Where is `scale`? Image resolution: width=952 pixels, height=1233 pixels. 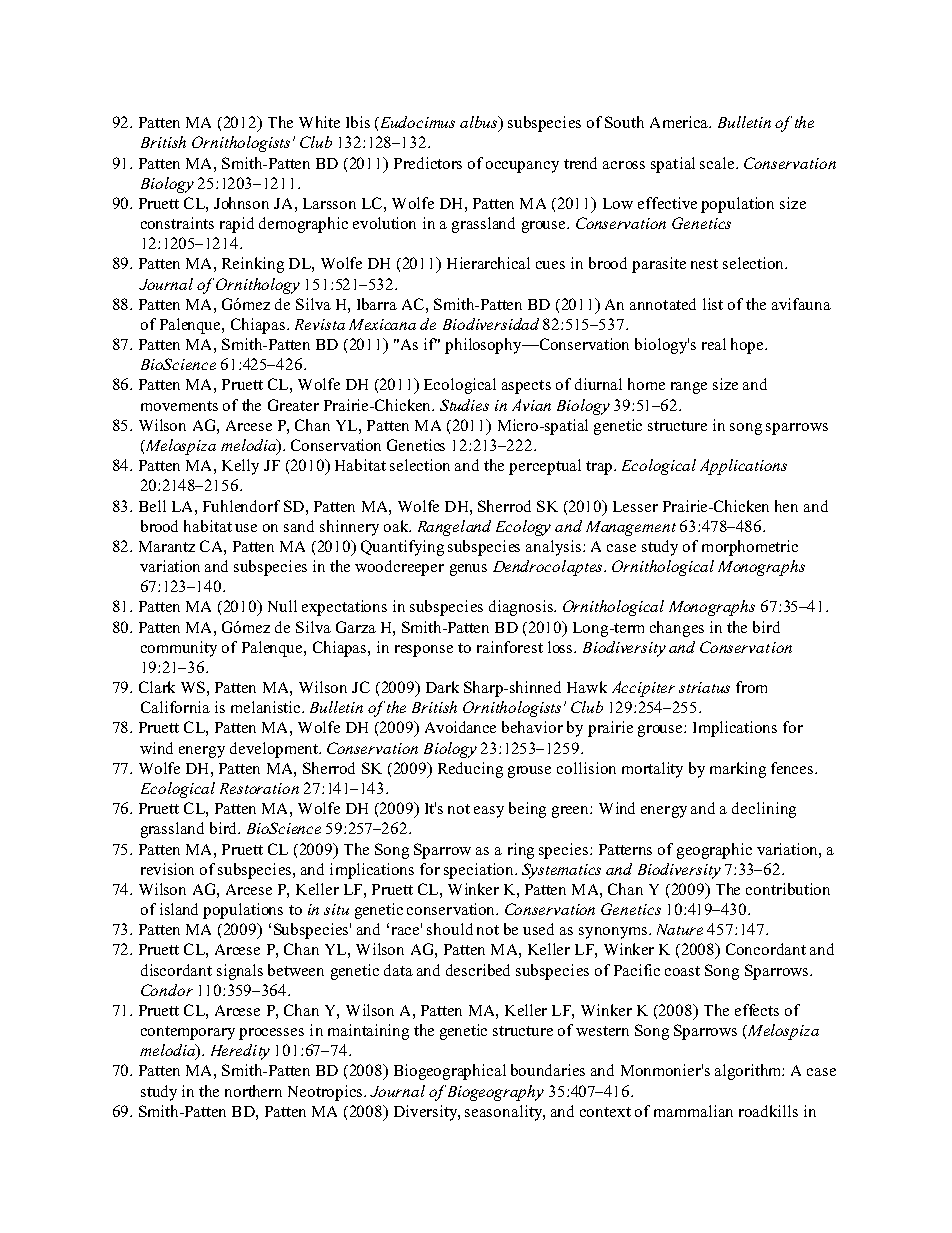 scale is located at coordinates (718, 163).
